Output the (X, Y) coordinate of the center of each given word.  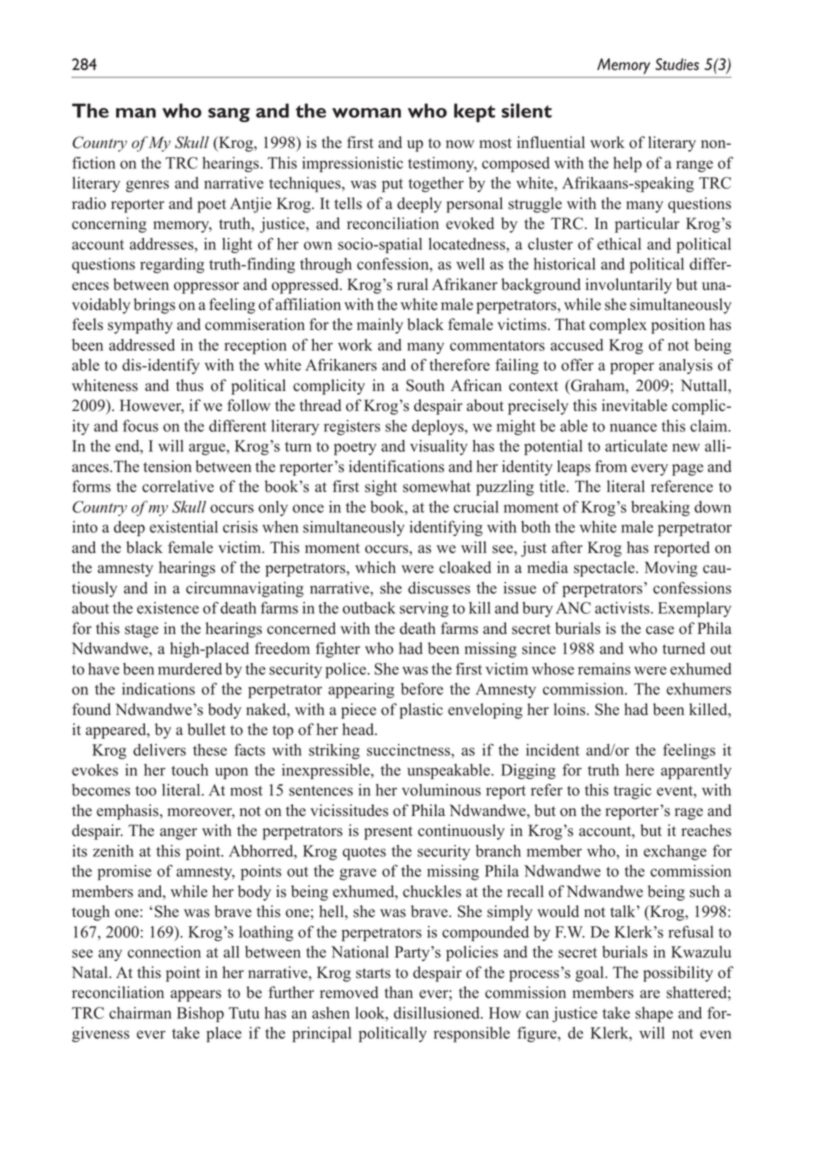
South (425, 385)
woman (366, 113)
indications (158, 689)
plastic (421, 711)
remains (604, 669)
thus (189, 385)
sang (229, 115)
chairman (140, 1013)
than (398, 992)
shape (654, 1014)
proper (632, 368)
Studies (677, 64)
